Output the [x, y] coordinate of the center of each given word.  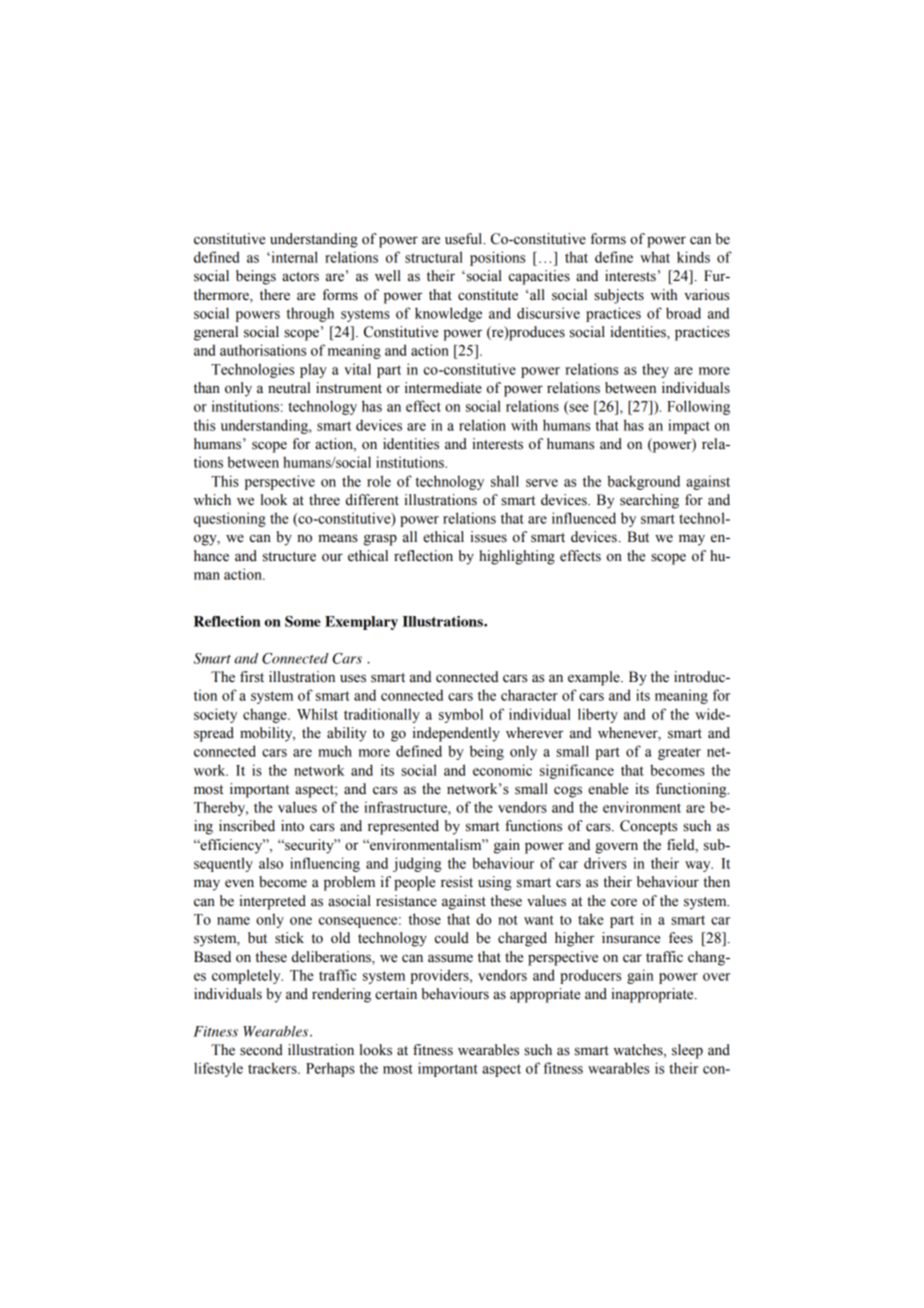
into [292, 826]
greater [679, 753]
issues [488, 537]
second [261, 1050]
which [212, 499]
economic [502, 770]
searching [649, 501]
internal [293, 257]
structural [434, 257]
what [655, 257]
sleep [687, 1051]
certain [396, 994]
